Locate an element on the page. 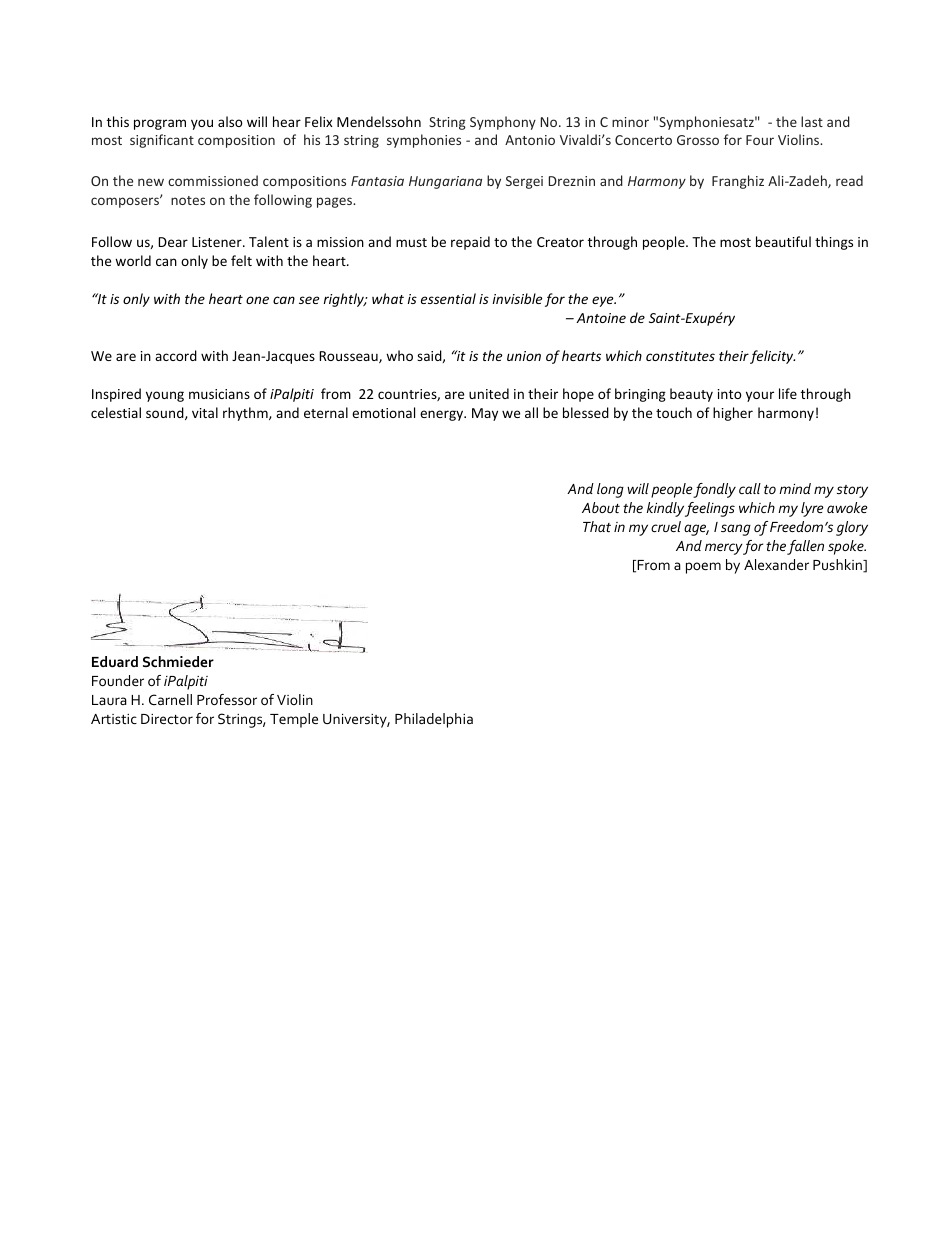 The height and width of the page is (1233, 952). accord is located at coordinates (176, 355).
